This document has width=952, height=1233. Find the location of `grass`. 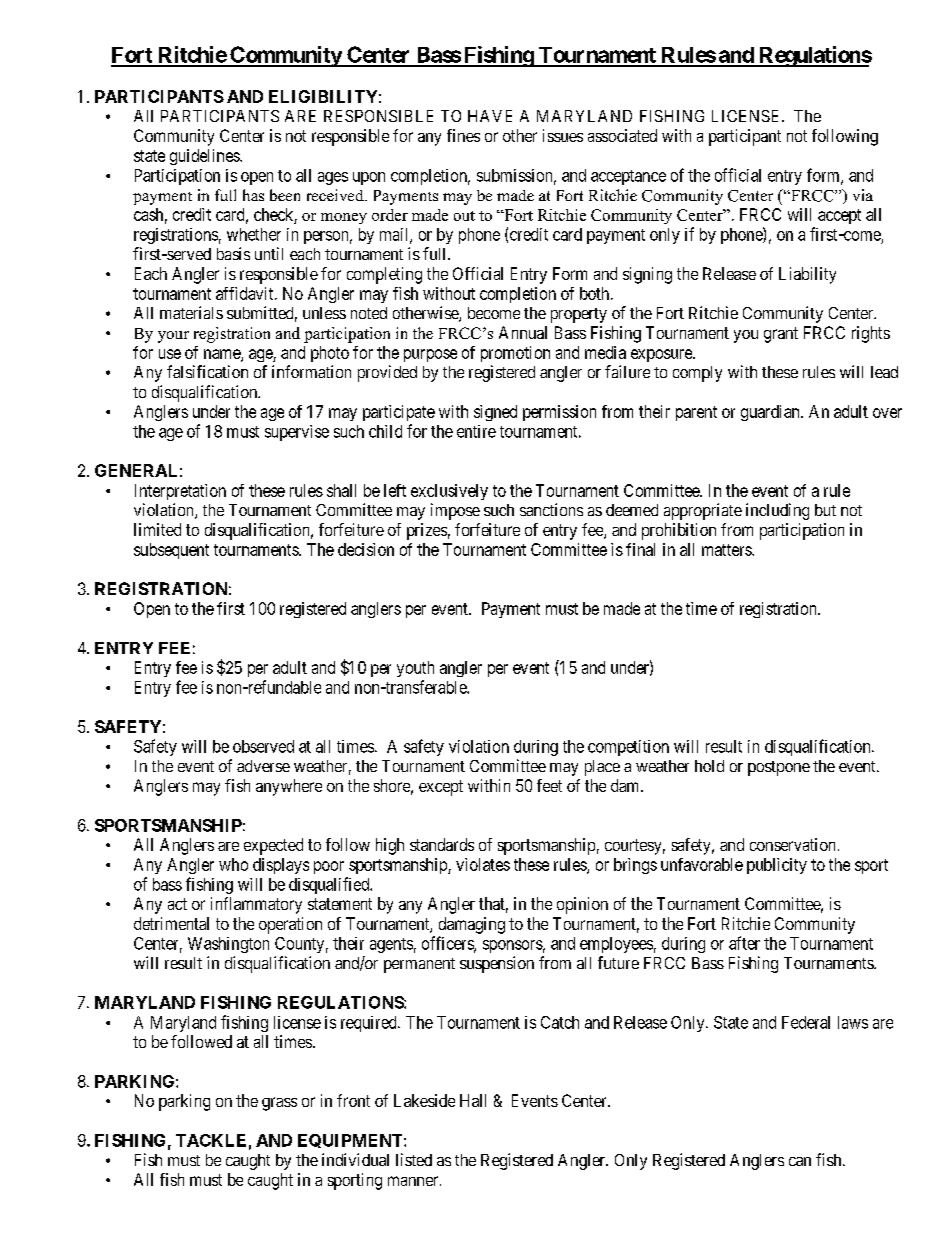

grass is located at coordinates (279, 1104).
